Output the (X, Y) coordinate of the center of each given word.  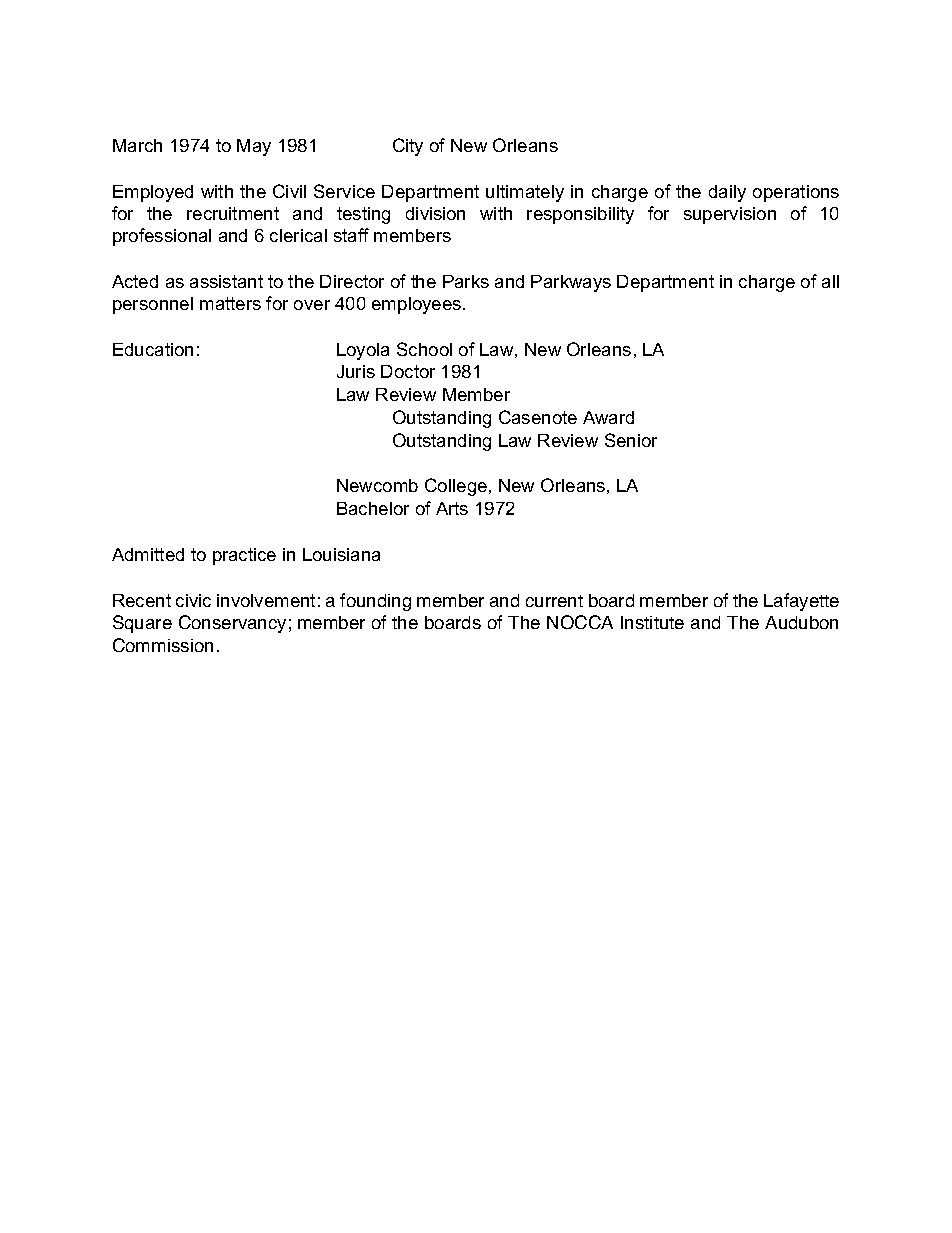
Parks (466, 281)
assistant (226, 281)
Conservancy (232, 624)
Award (608, 417)
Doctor (408, 371)
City (408, 147)
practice (244, 556)
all (830, 281)
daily (727, 193)
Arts (452, 508)
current (554, 601)
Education (153, 349)
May (254, 147)
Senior (631, 440)
